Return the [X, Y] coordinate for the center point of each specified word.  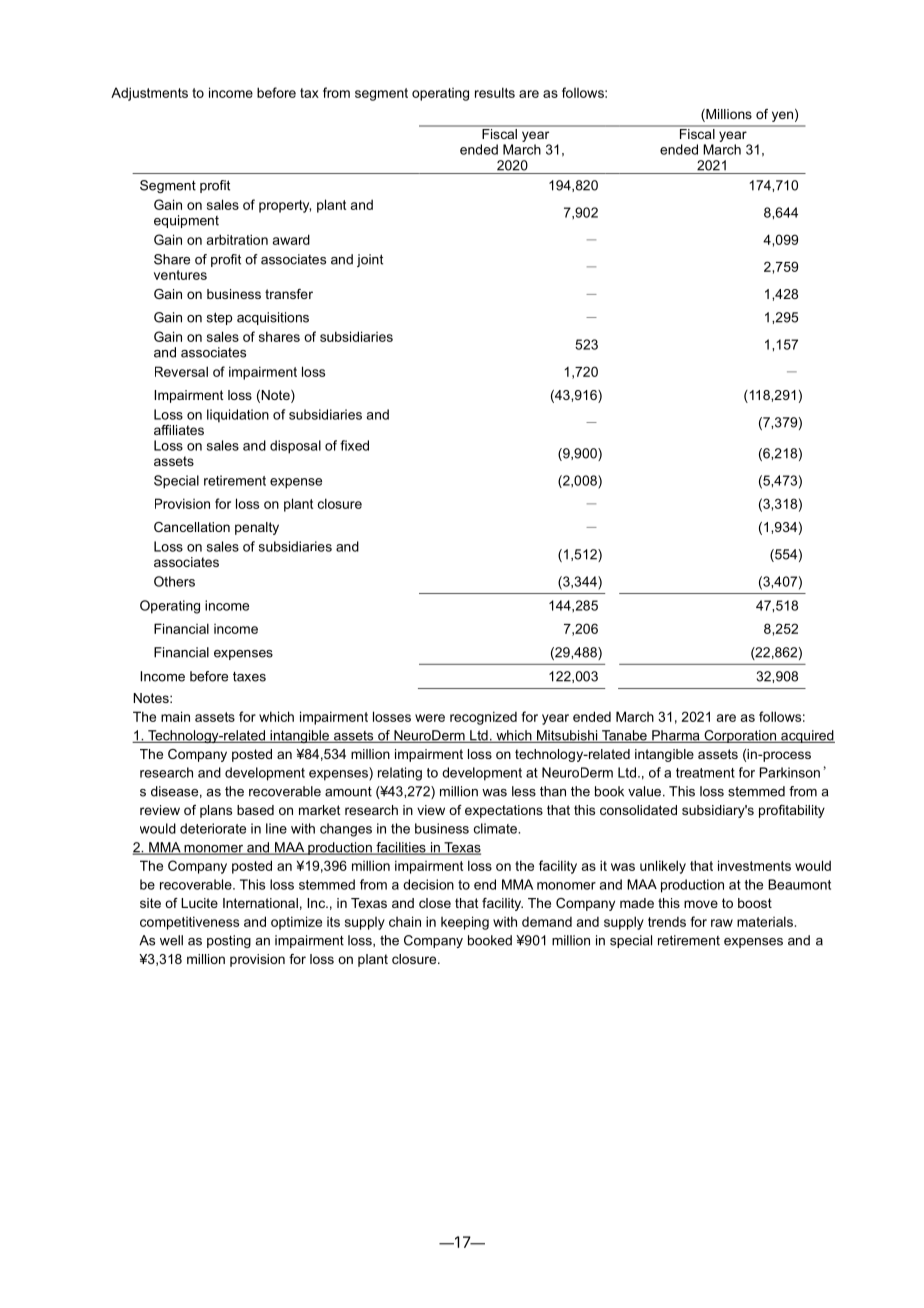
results [495, 92]
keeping [465, 923]
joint [370, 260]
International [260, 903]
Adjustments [149, 94]
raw [722, 923]
